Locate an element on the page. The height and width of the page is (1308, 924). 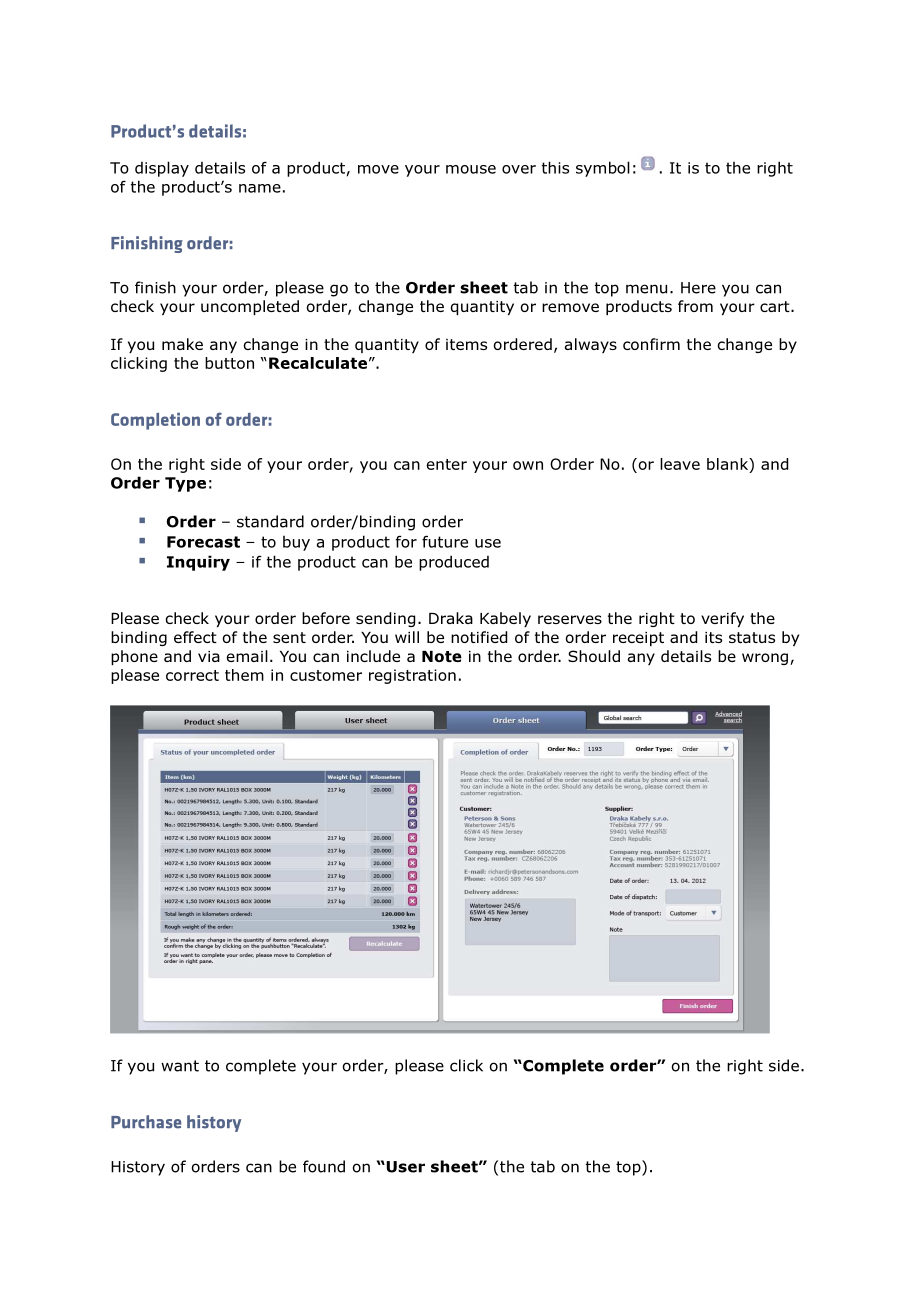
mouse is located at coordinates (471, 169).
